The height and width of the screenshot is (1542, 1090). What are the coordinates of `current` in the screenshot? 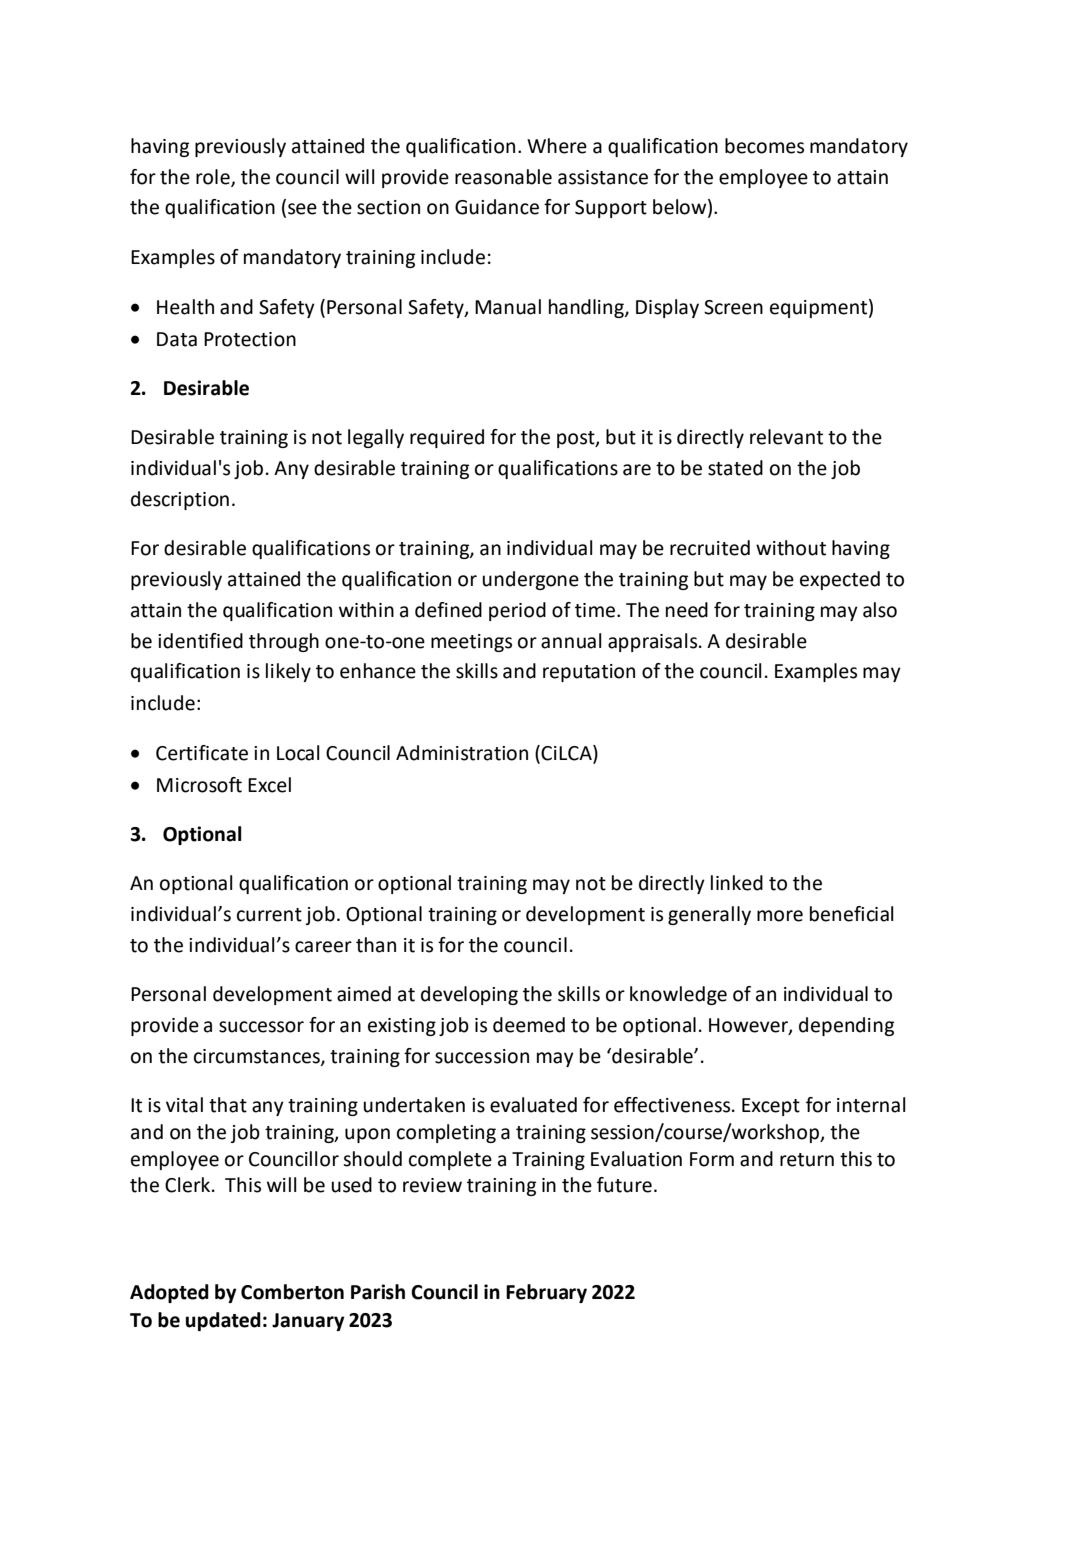 It's located at (269, 915).
